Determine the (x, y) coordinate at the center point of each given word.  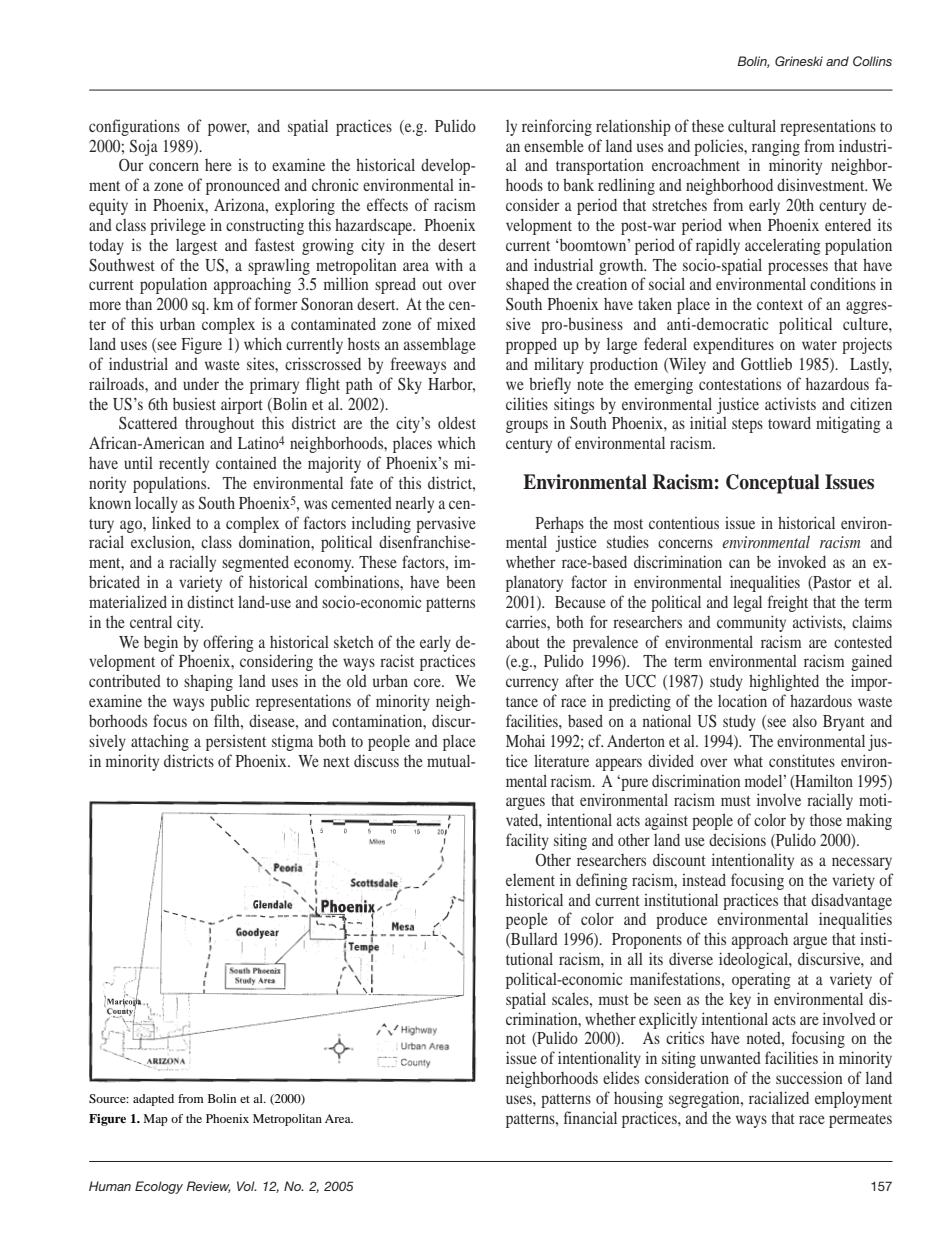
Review (208, 1187)
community (751, 623)
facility (527, 841)
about (523, 641)
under (201, 384)
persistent (236, 743)
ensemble (554, 145)
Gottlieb (766, 364)
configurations (134, 127)
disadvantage (851, 901)
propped (531, 345)
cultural (752, 125)
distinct (210, 601)
